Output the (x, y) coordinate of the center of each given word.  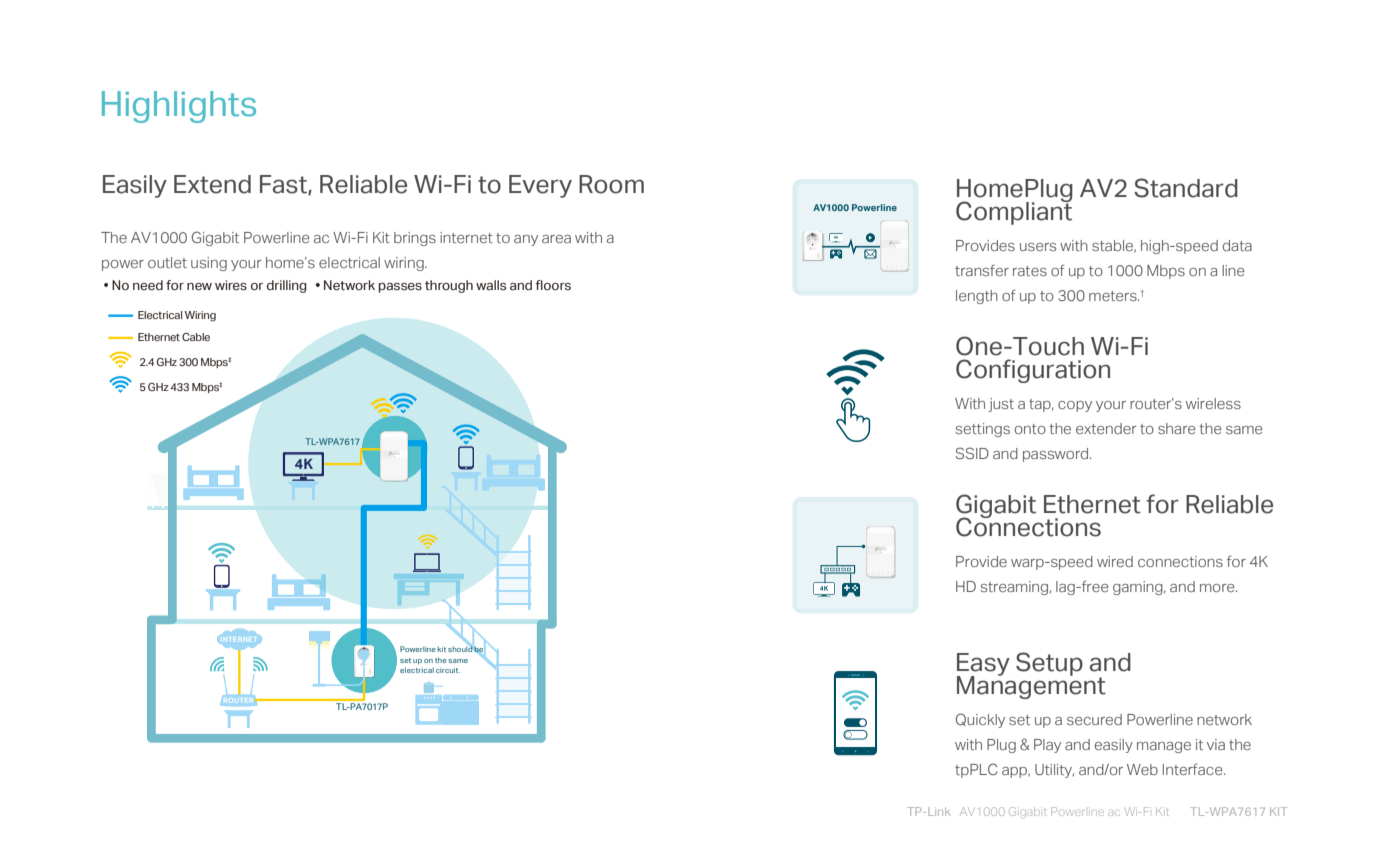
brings (415, 239)
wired (1115, 561)
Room (611, 184)
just (1001, 405)
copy (1075, 406)
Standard (1186, 188)
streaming (1014, 588)
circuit (448, 670)
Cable (196, 337)
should (460, 649)
